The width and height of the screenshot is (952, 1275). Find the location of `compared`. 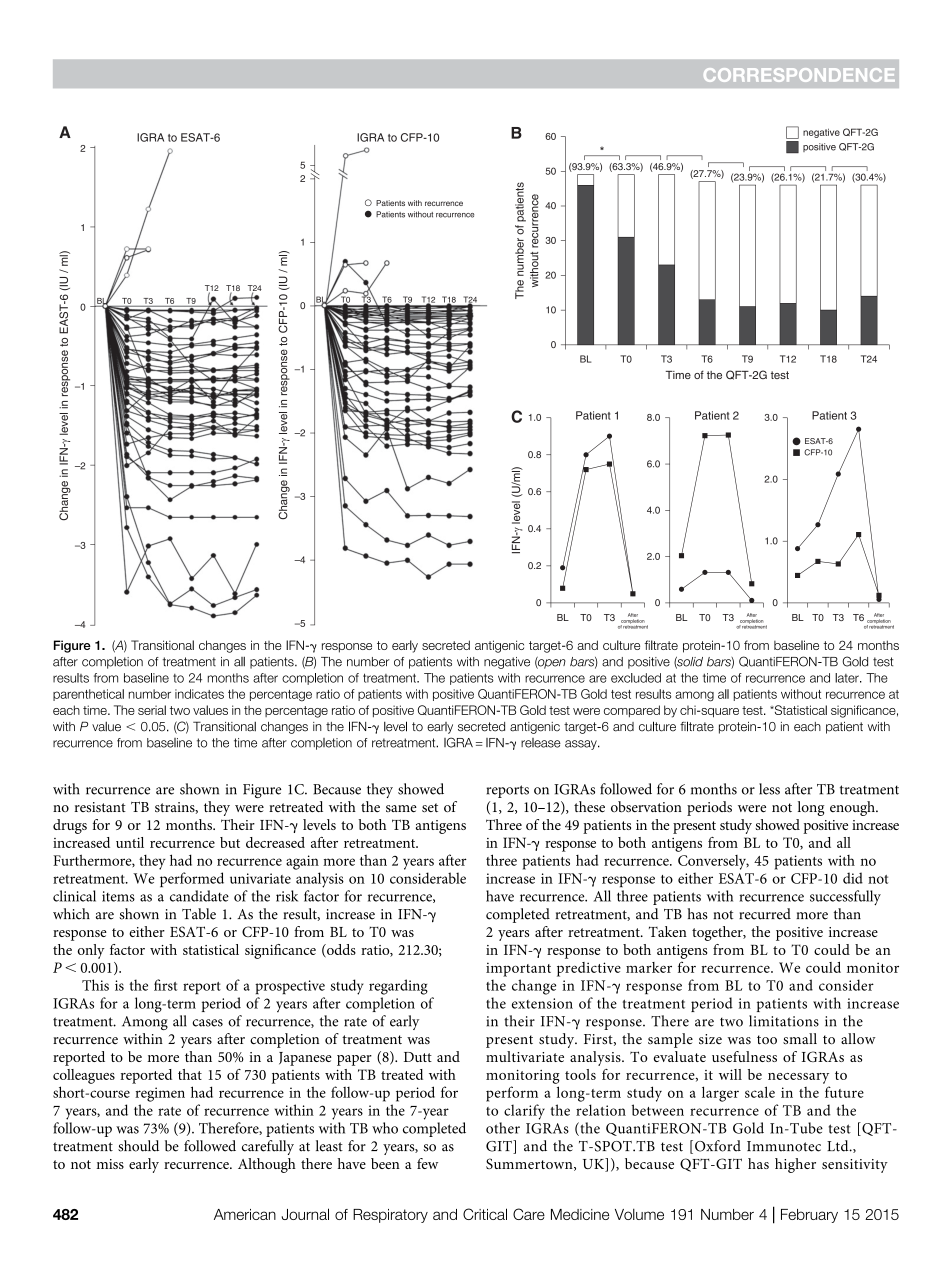

compared is located at coordinates (632, 711).
